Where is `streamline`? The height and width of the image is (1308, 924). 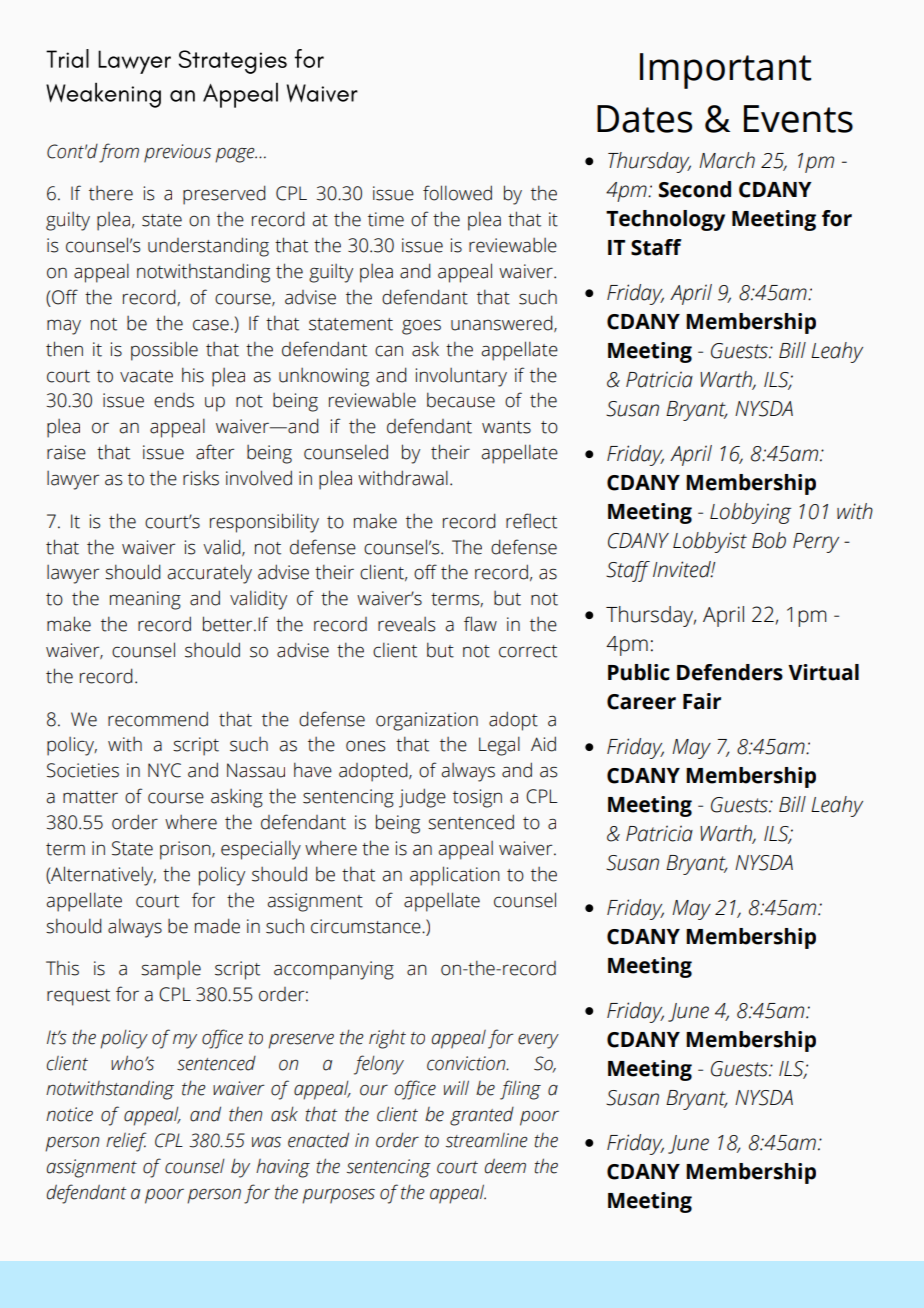
streamline is located at coordinates (486, 1140).
